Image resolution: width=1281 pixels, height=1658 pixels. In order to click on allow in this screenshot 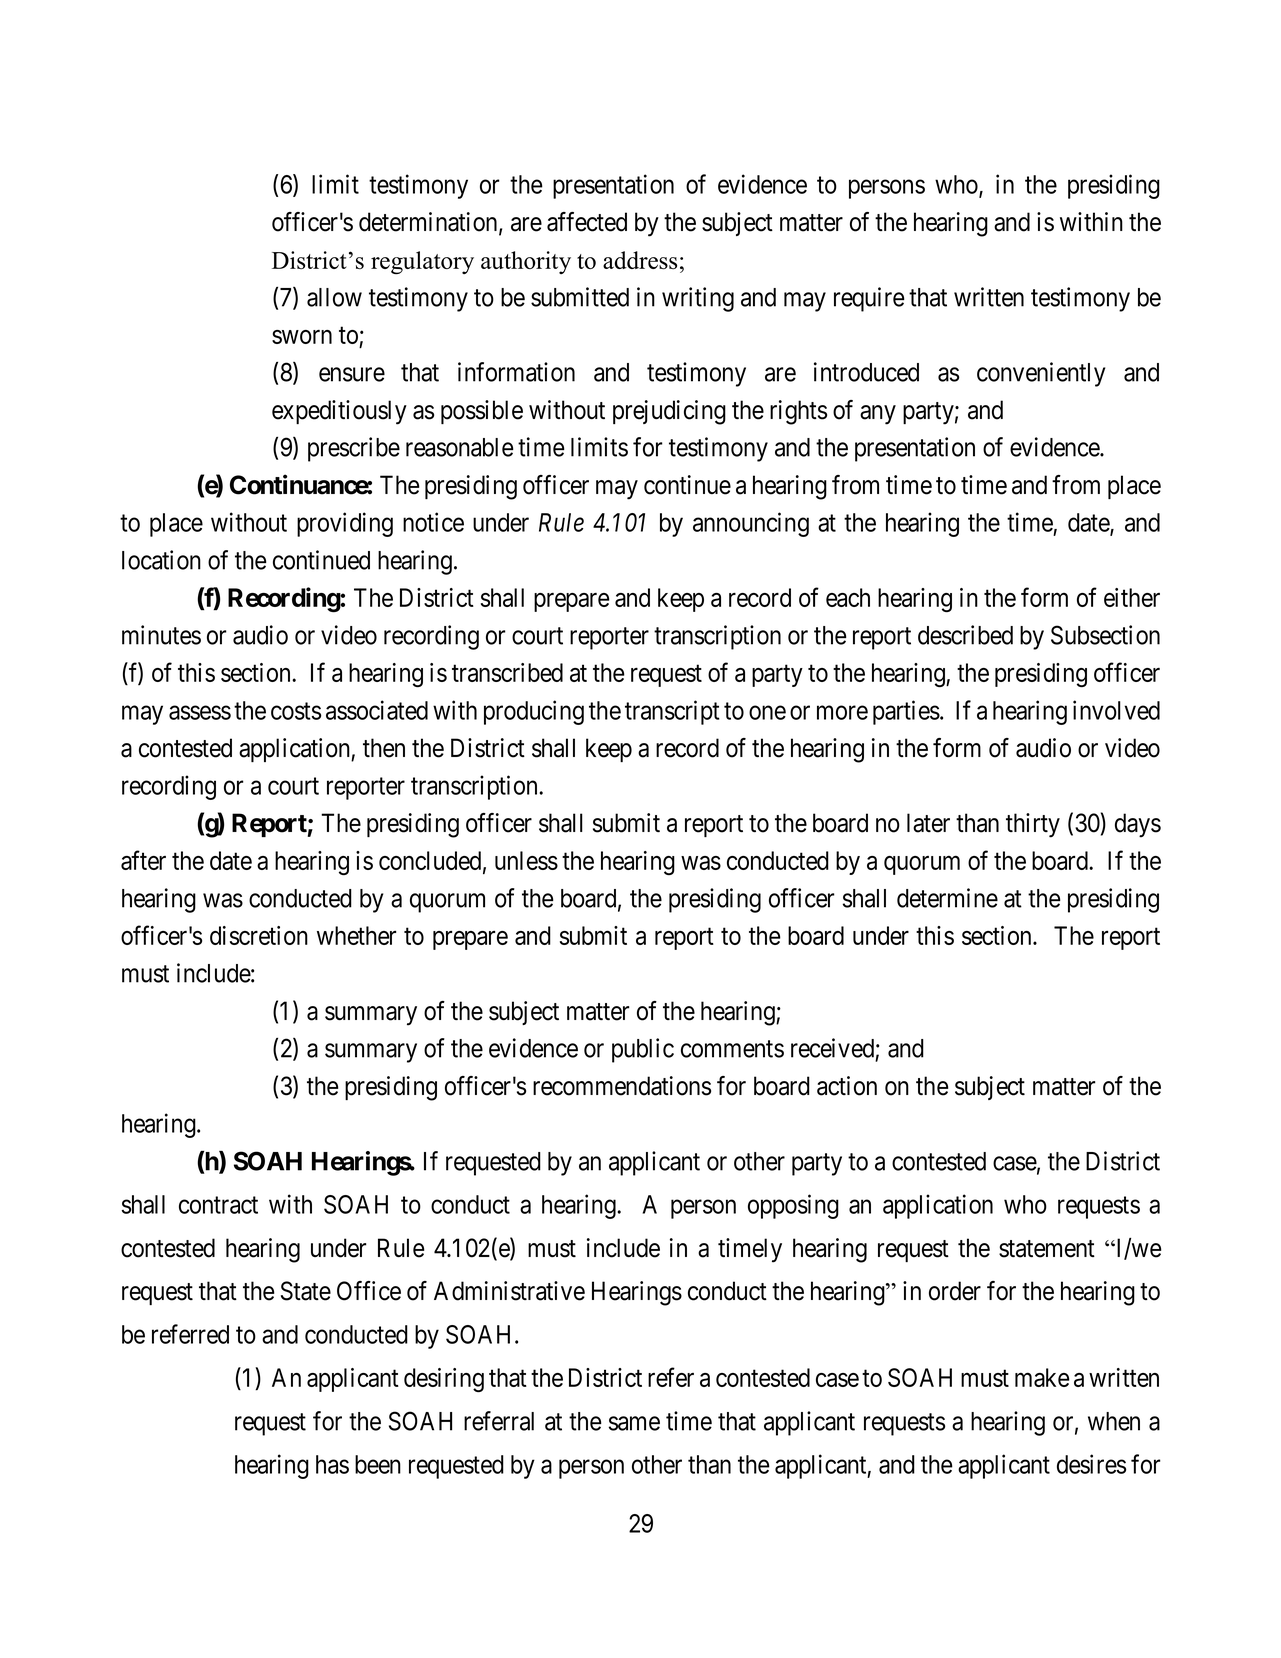, I will do `click(334, 297)`.
